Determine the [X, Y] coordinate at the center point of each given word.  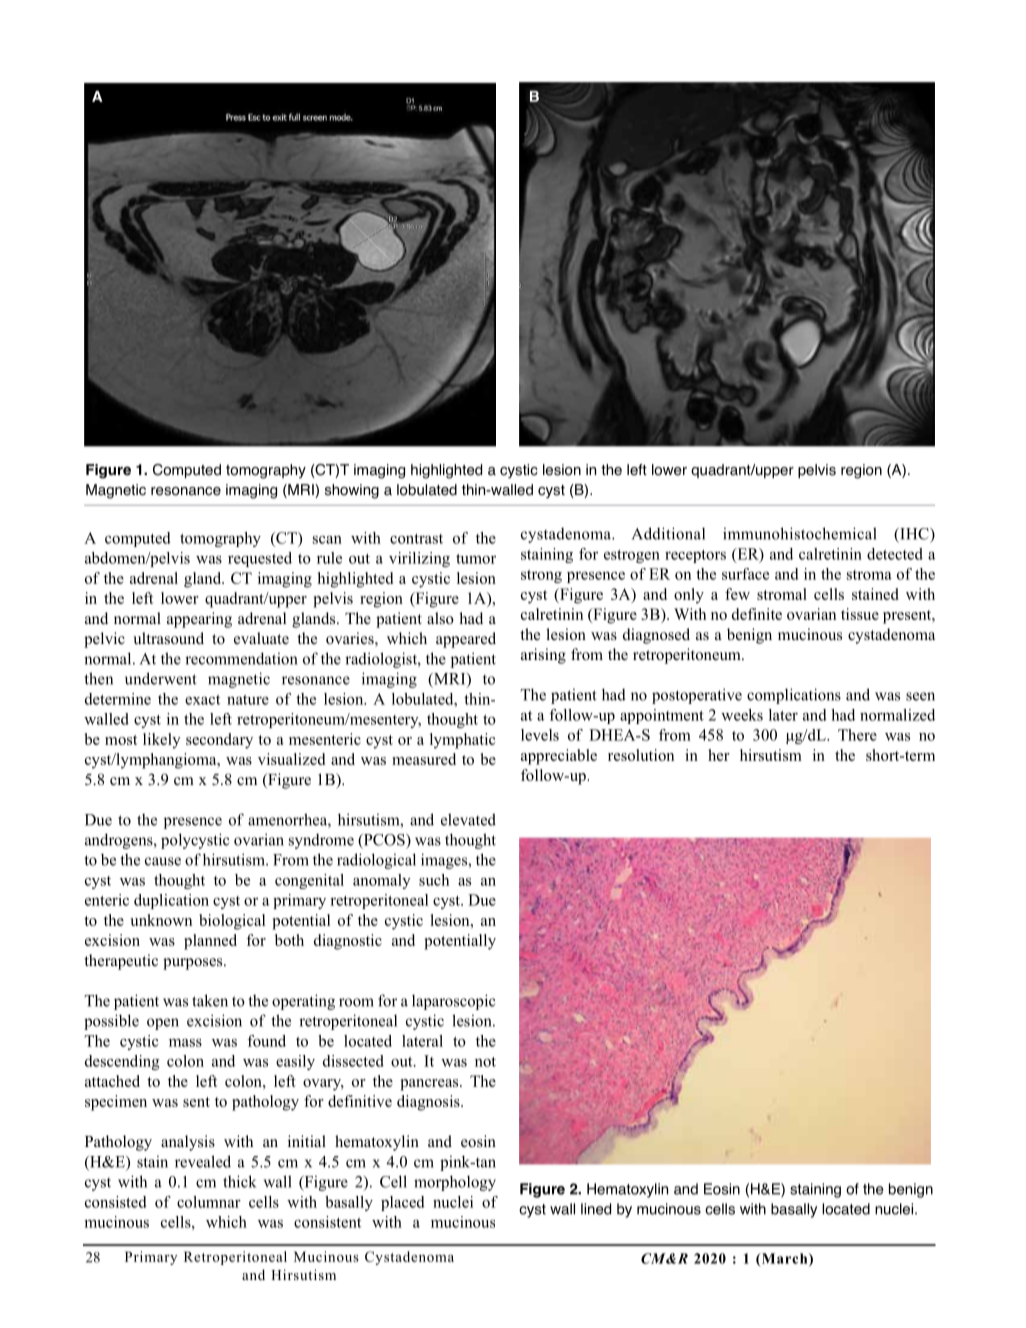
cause [163, 861]
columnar [209, 1202]
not [485, 1062]
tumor [476, 559]
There [857, 735]
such [434, 880]
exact [202, 700]
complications [794, 696]
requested [260, 559]
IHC [914, 534]
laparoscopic [453, 1002]
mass [185, 1043]
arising [543, 656]
